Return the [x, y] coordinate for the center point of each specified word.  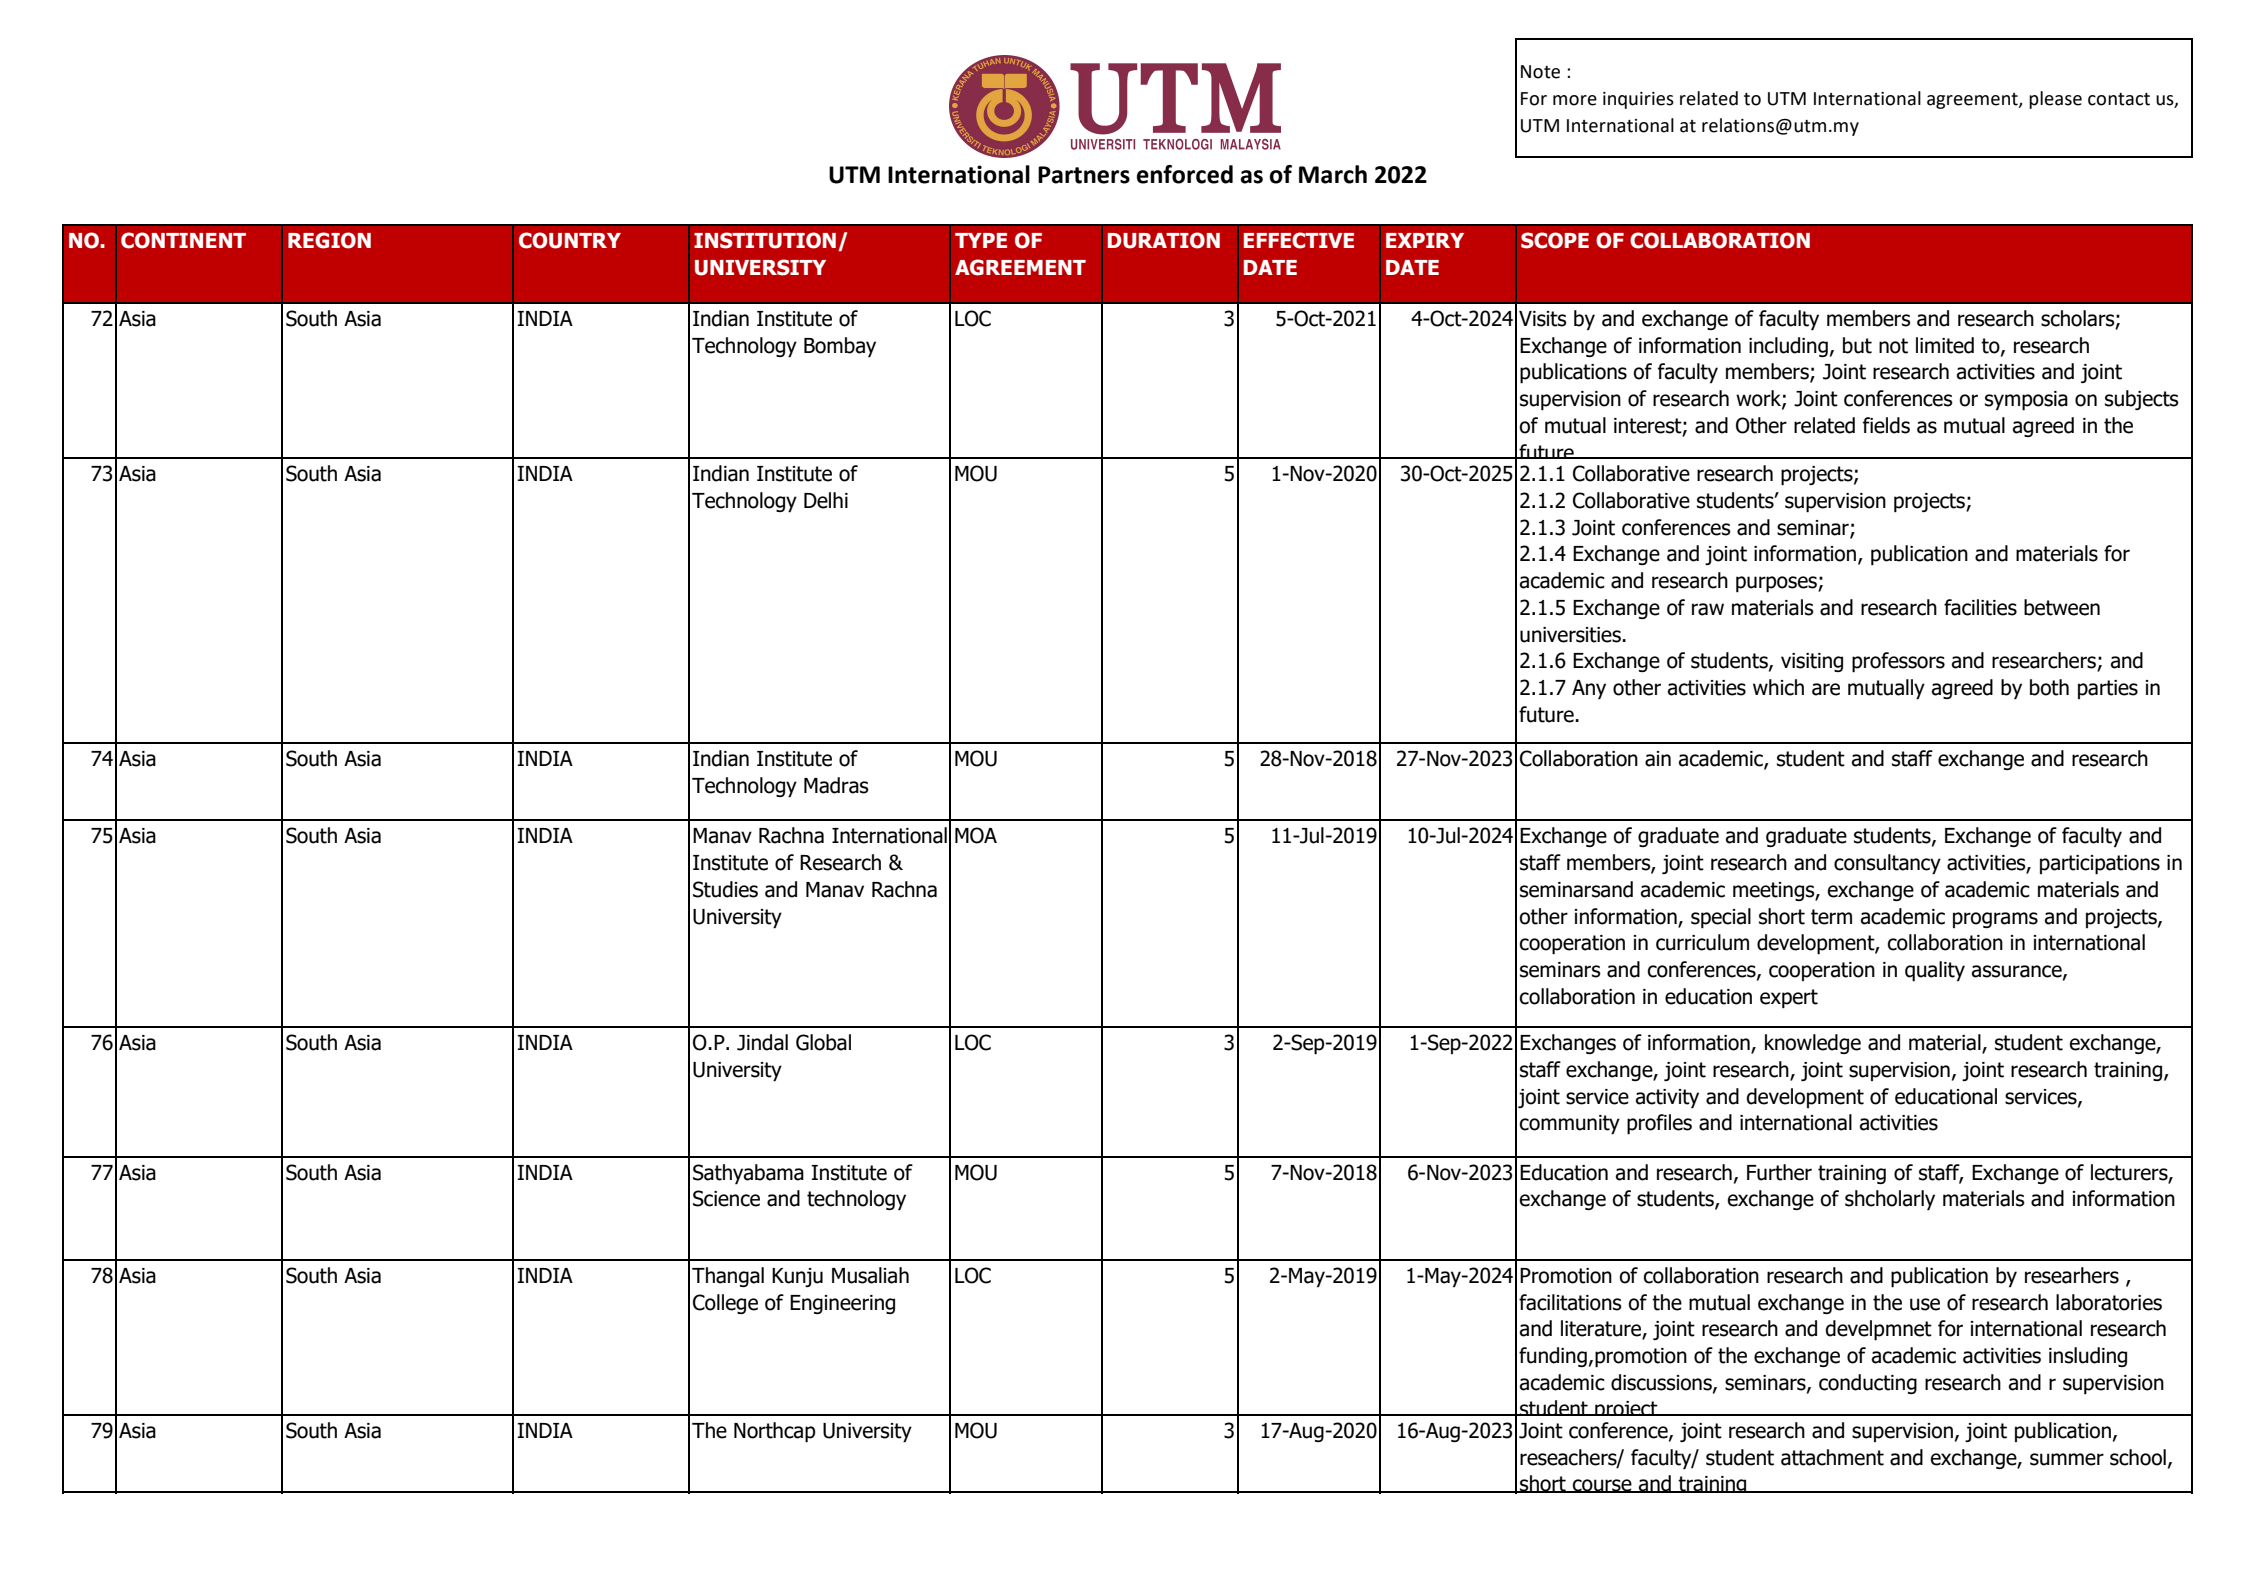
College [725, 1304]
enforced [1185, 174]
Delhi [826, 500]
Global [823, 1042]
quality [1935, 971]
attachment [1832, 1457]
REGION [329, 240]
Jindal [762, 1042]
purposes [1777, 584]
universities [1571, 635]
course [1602, 1486]
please [2055, 100]
